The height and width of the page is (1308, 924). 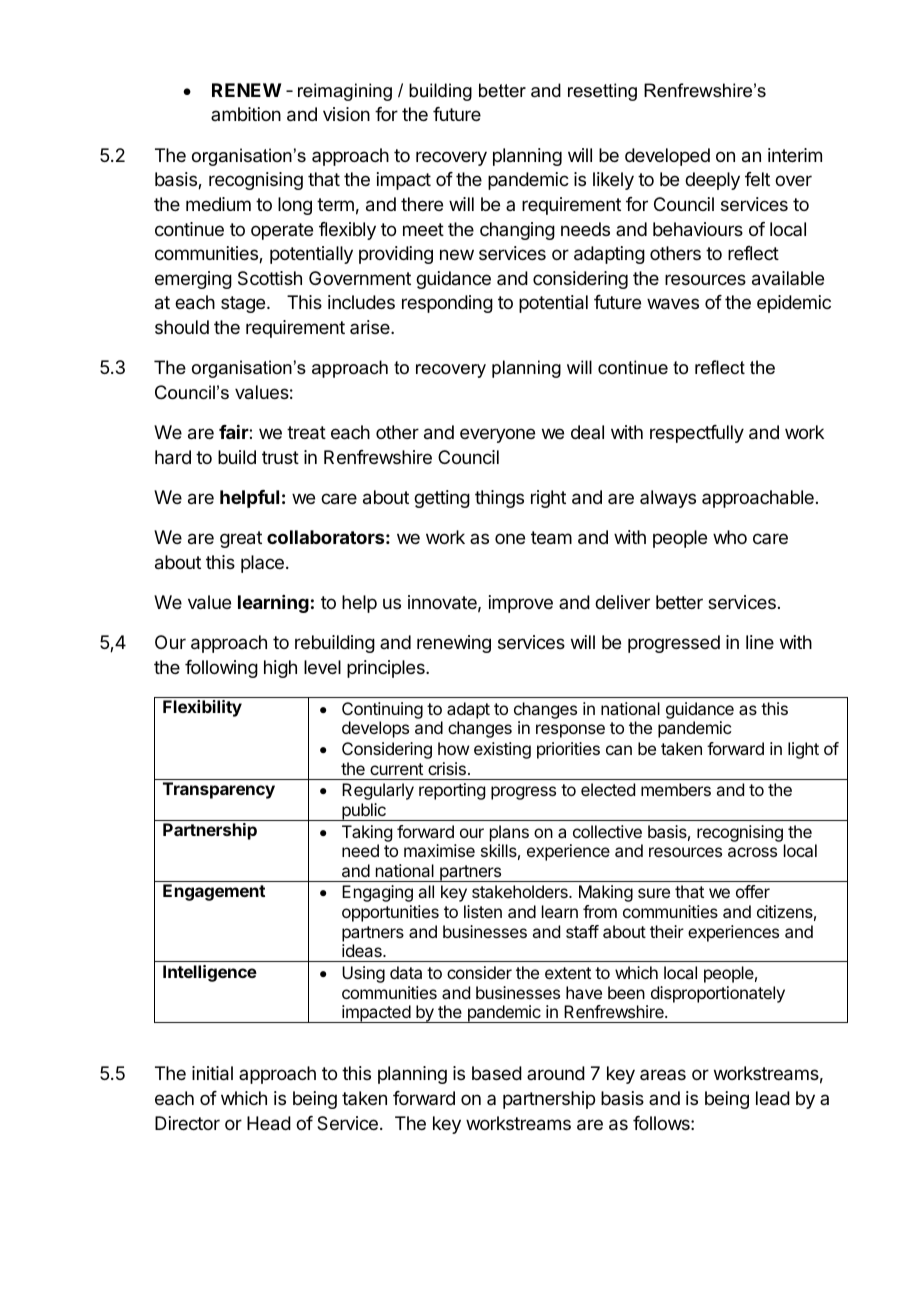 I want to click on plans, so click(x=509, y=833).
